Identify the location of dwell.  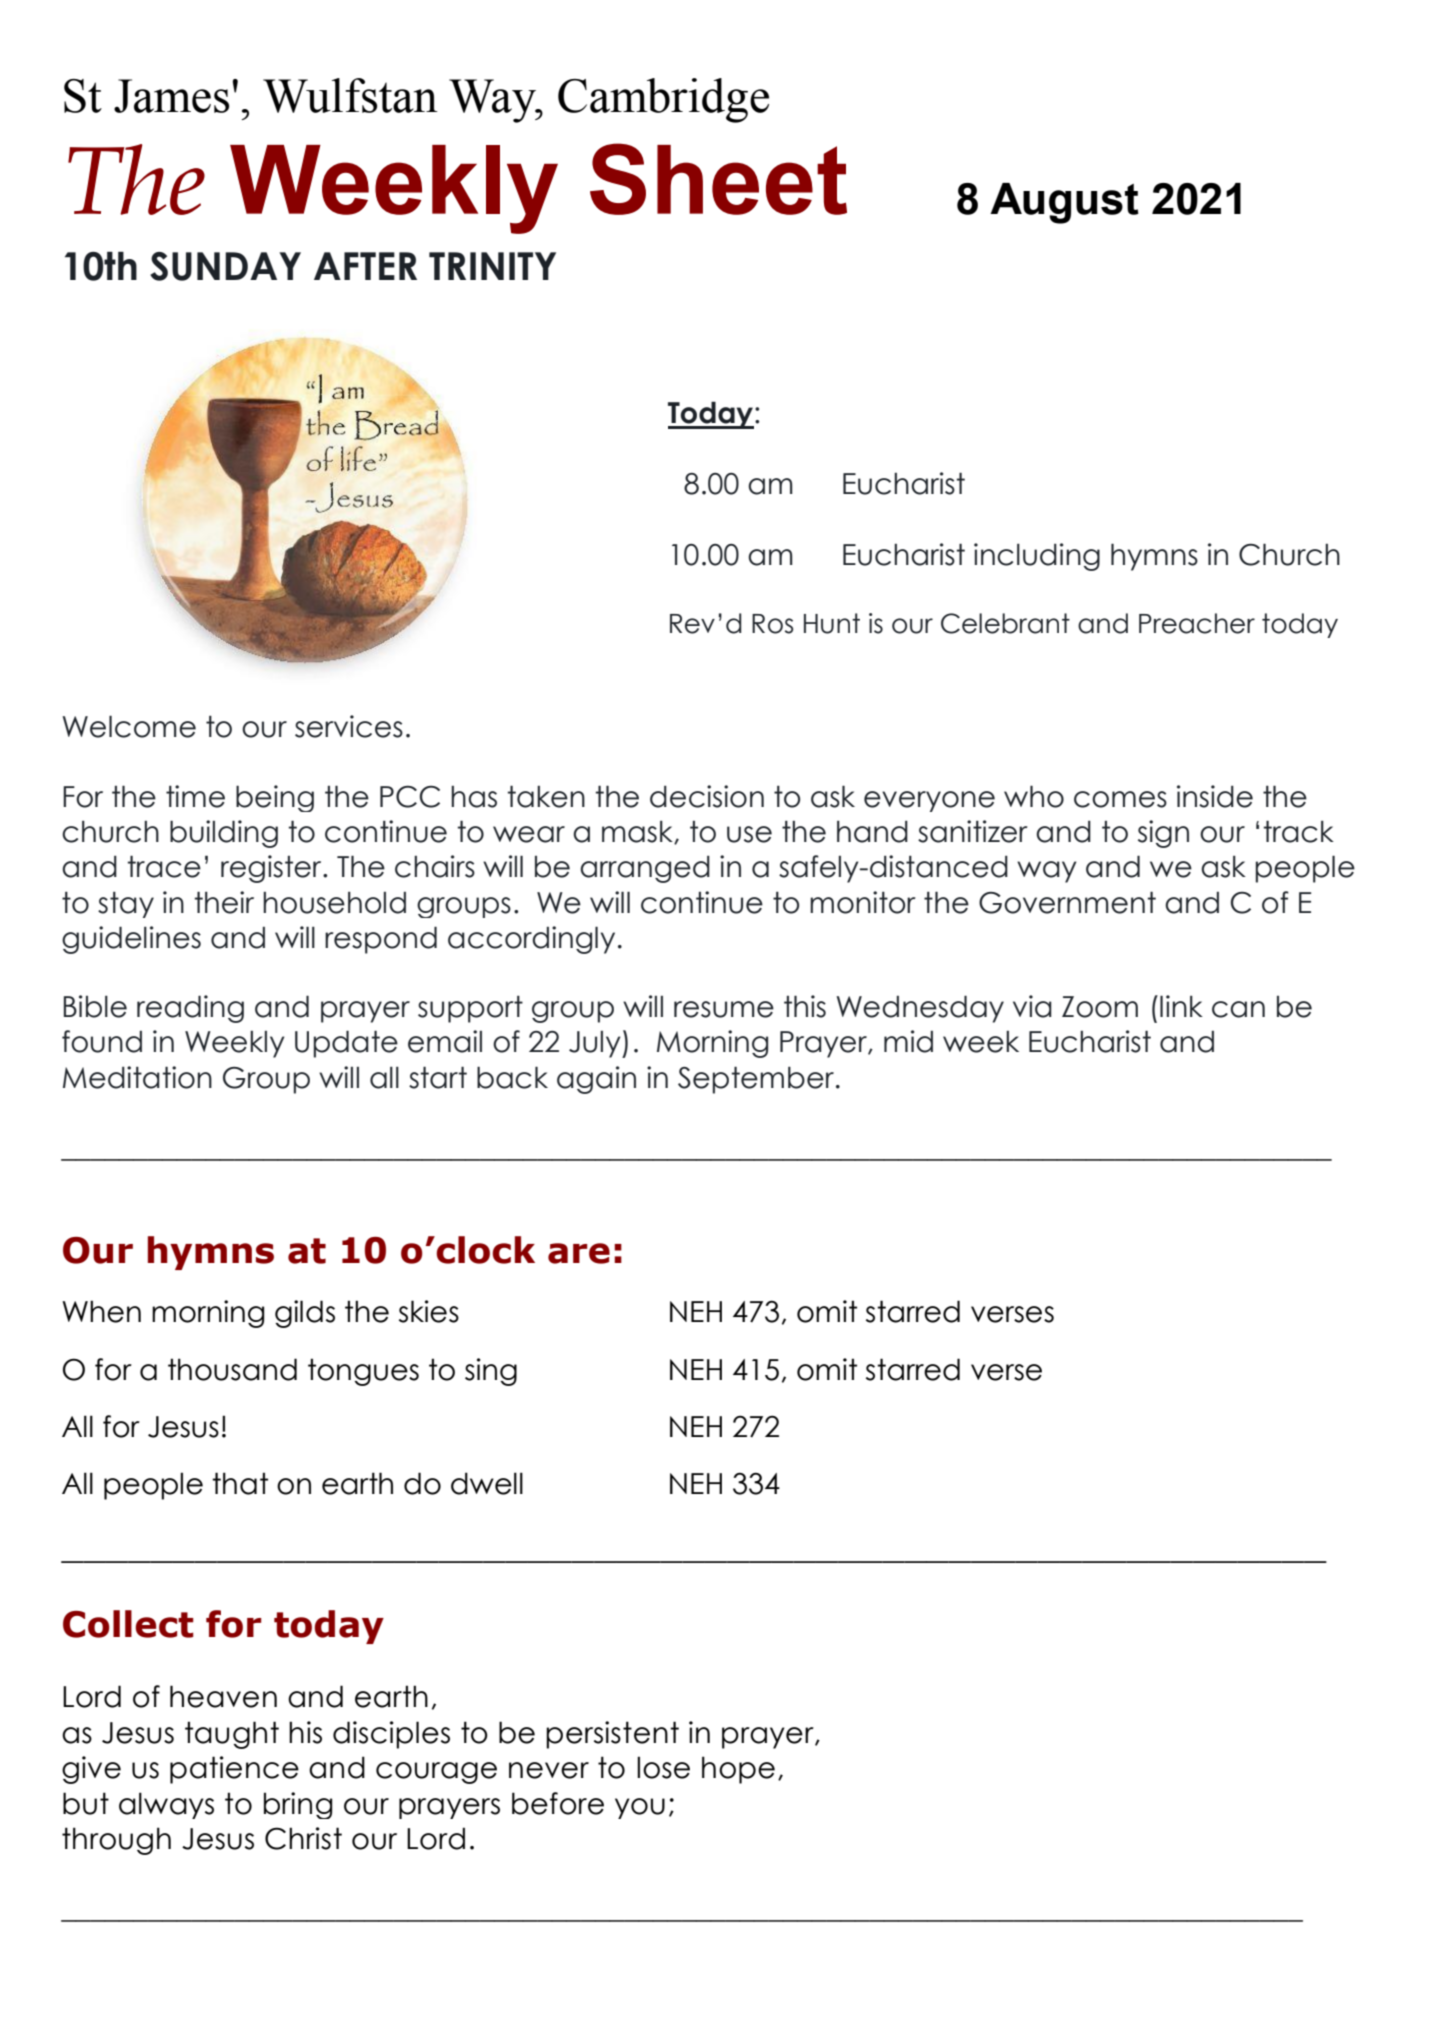
(487, 1483).
